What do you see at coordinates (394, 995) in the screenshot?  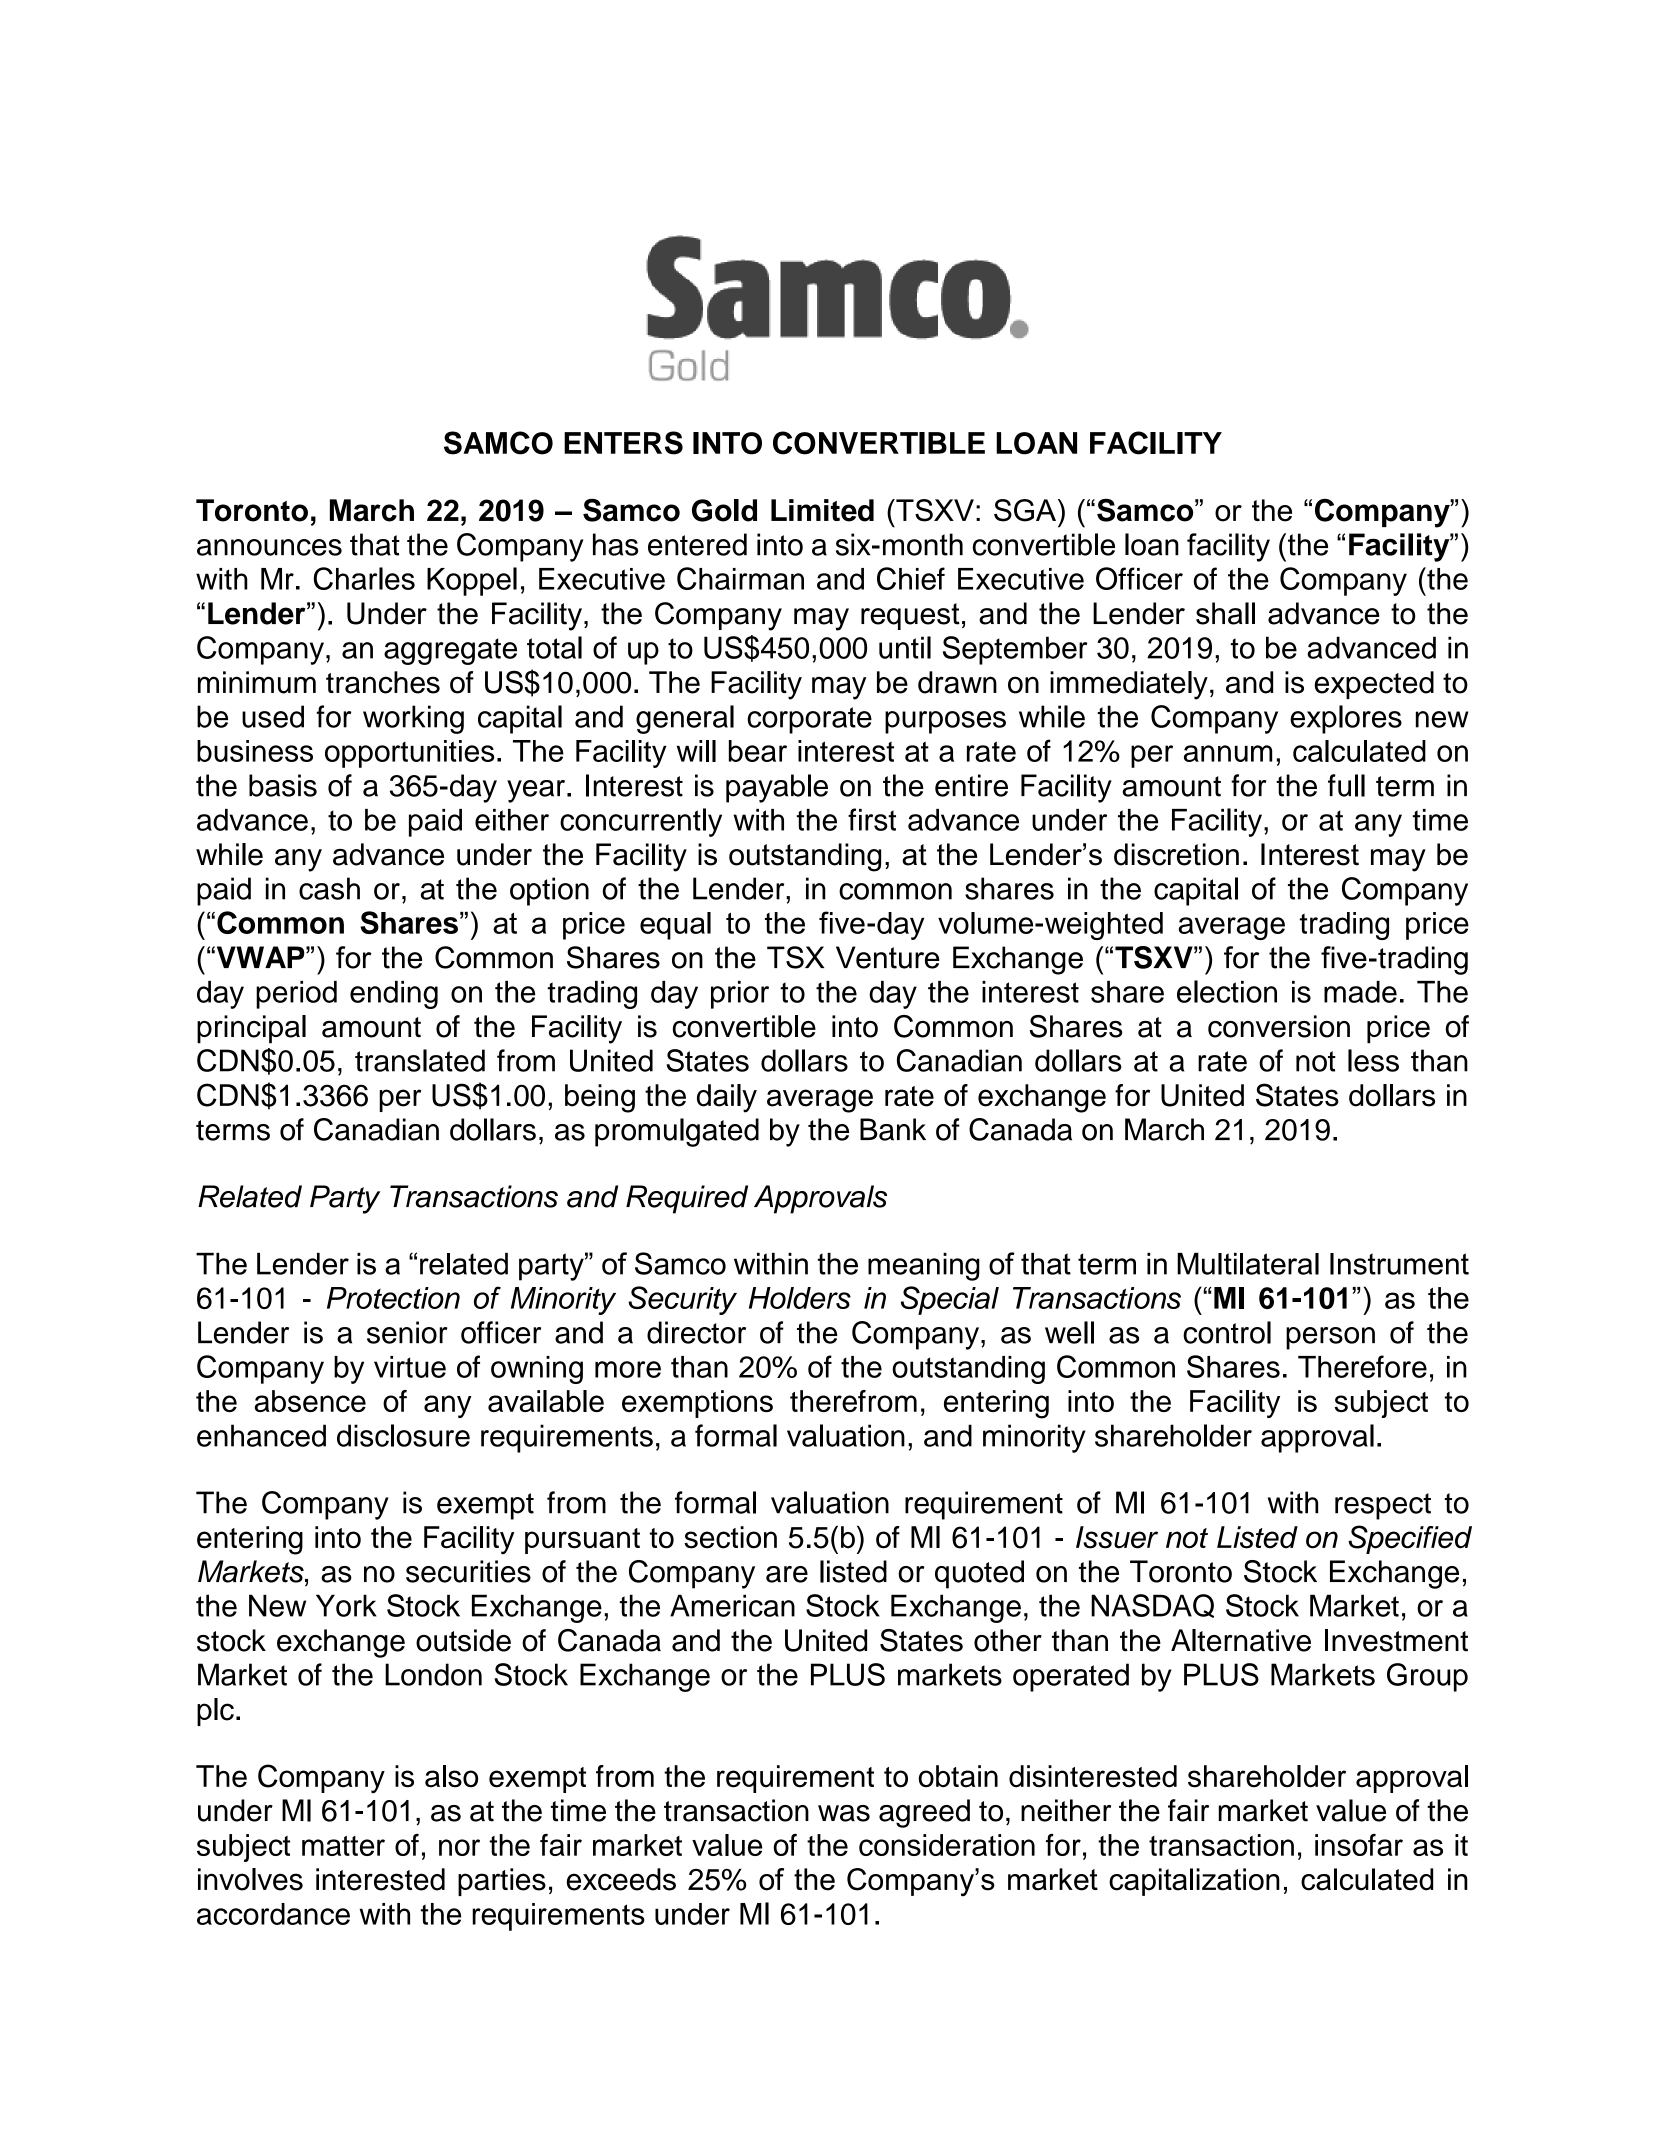 I see `ending` at bounding box center [394, 995].
